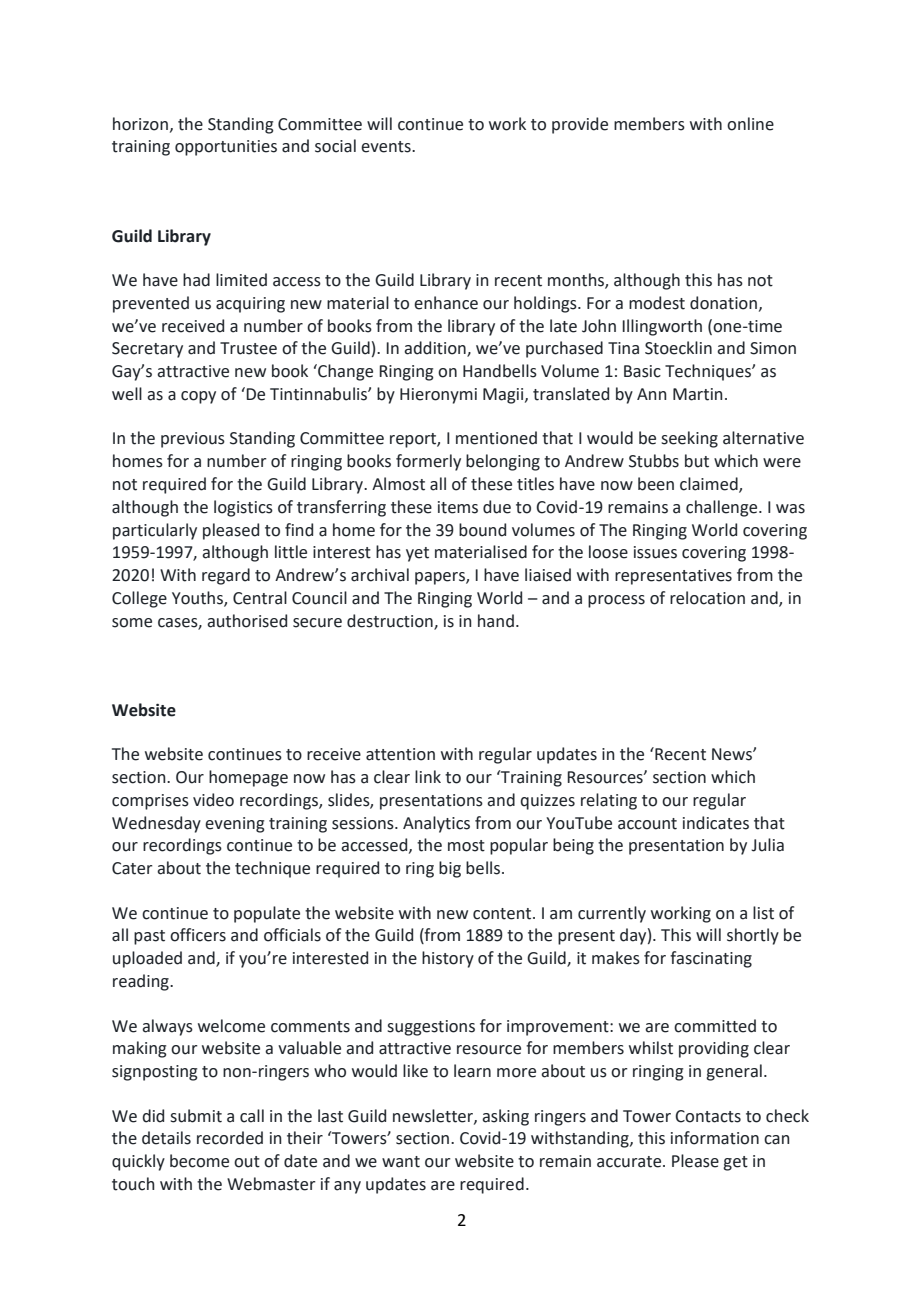 Image resolution: width=924 pixels, height=1309 pixels. What do you see at coordinates (387, 147) in the screenshot?
I see `events` at bounding box center [387, 147].
